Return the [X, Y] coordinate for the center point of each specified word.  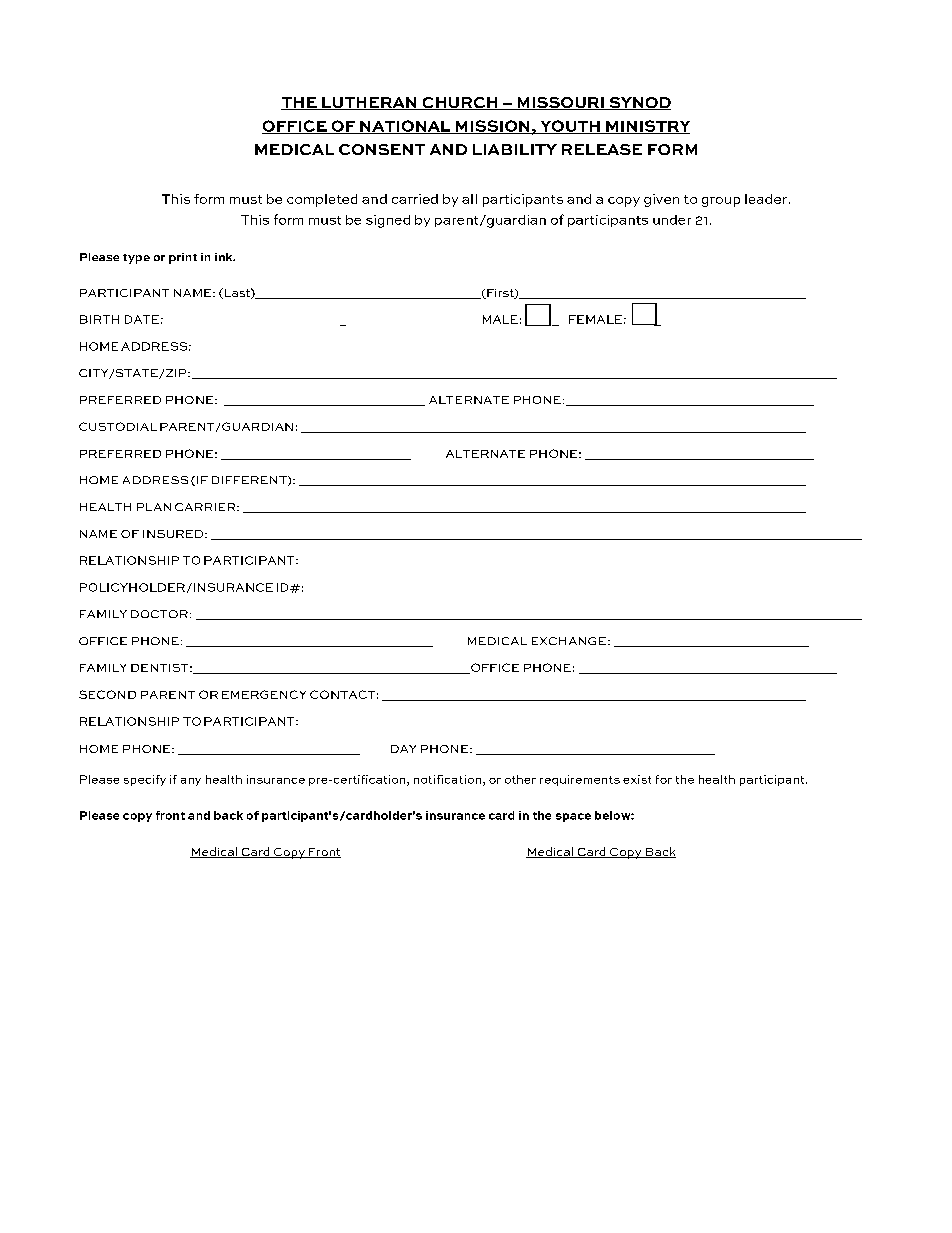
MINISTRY [647, 127]
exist [637, 779]
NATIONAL [405, 127]
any [191, 782]
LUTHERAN [369, 103]
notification [447, 779]
